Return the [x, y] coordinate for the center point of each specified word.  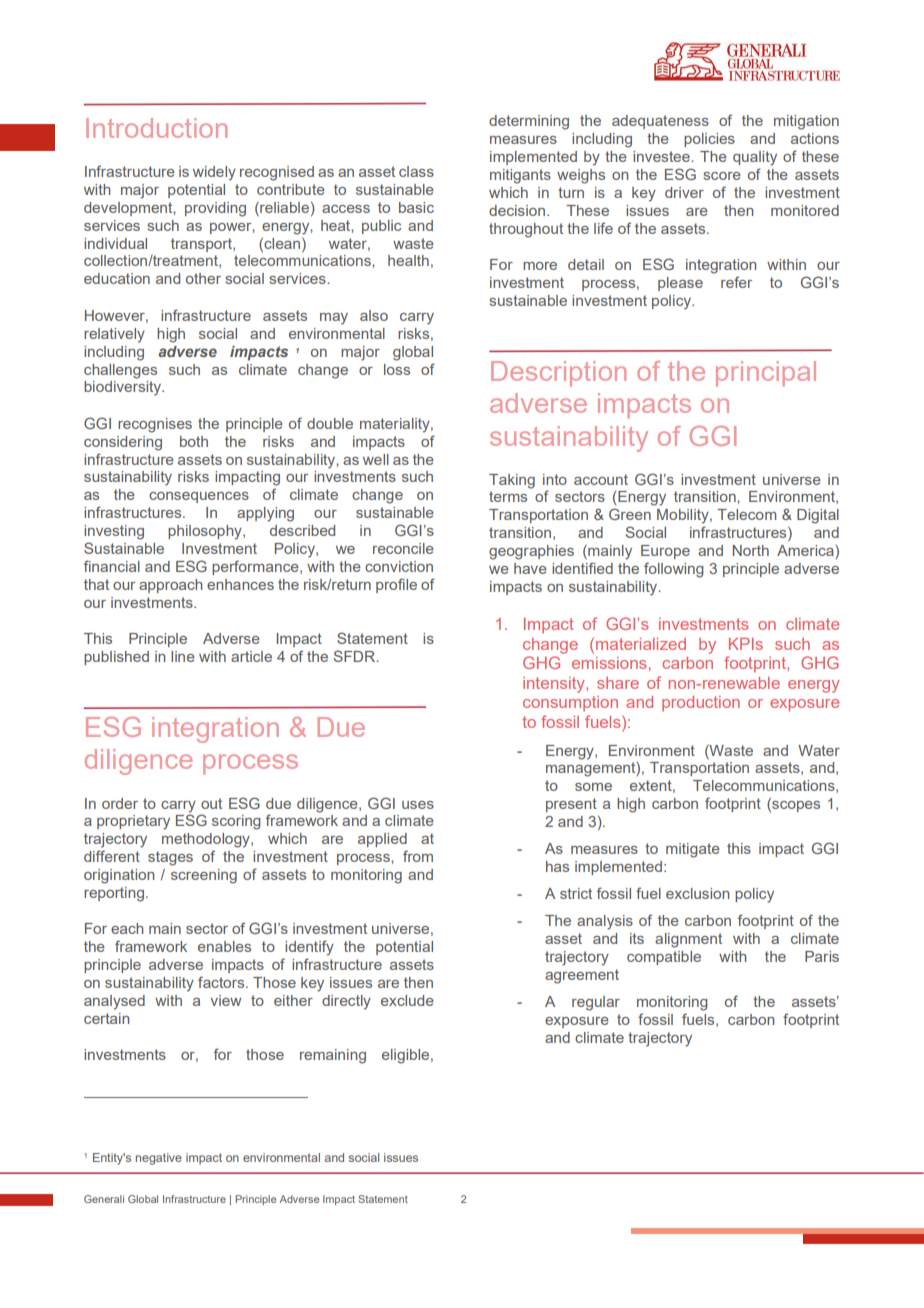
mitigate [693, 850]
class [416, 171]
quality [755, 158]
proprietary [133, 822]
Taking [512, 481]
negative [159, 1159]
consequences [199, 497]
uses [418, 805]
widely [214, 173]
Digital [818, 516]
